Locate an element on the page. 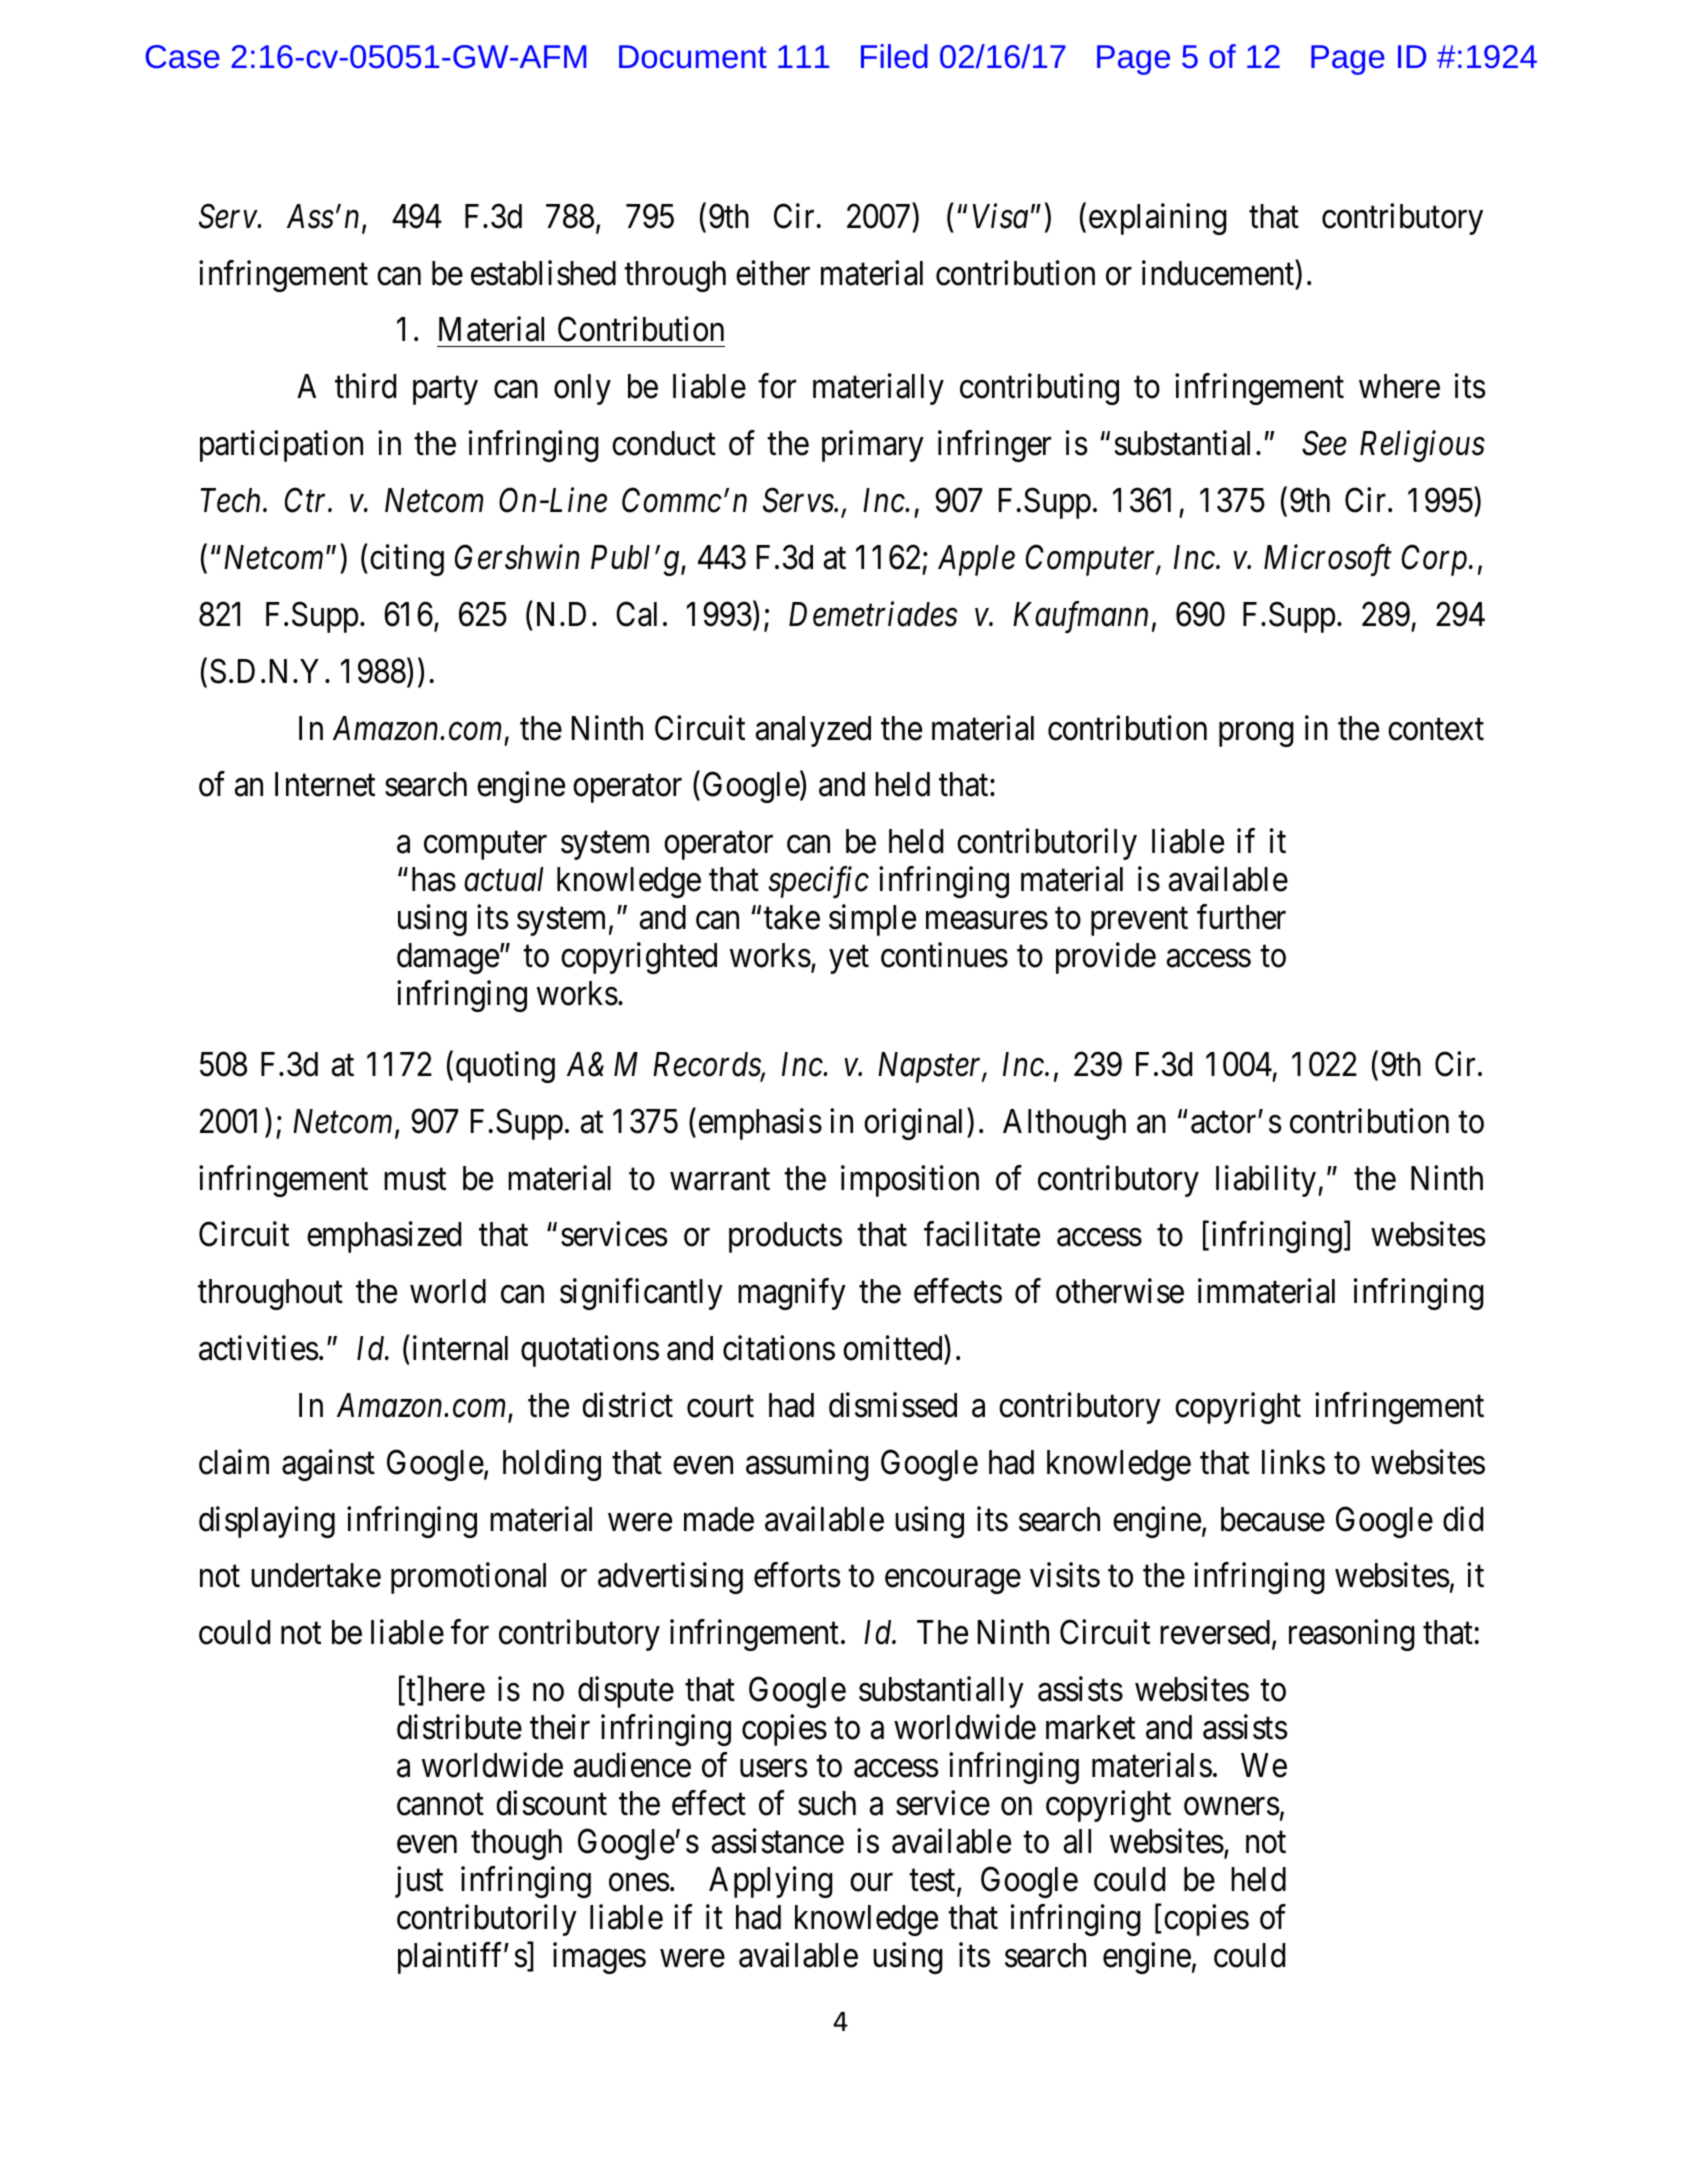 Image resolution: width=1682 pixels, height=2176 pixels. Applying is located at coordinates (771, 1882).
